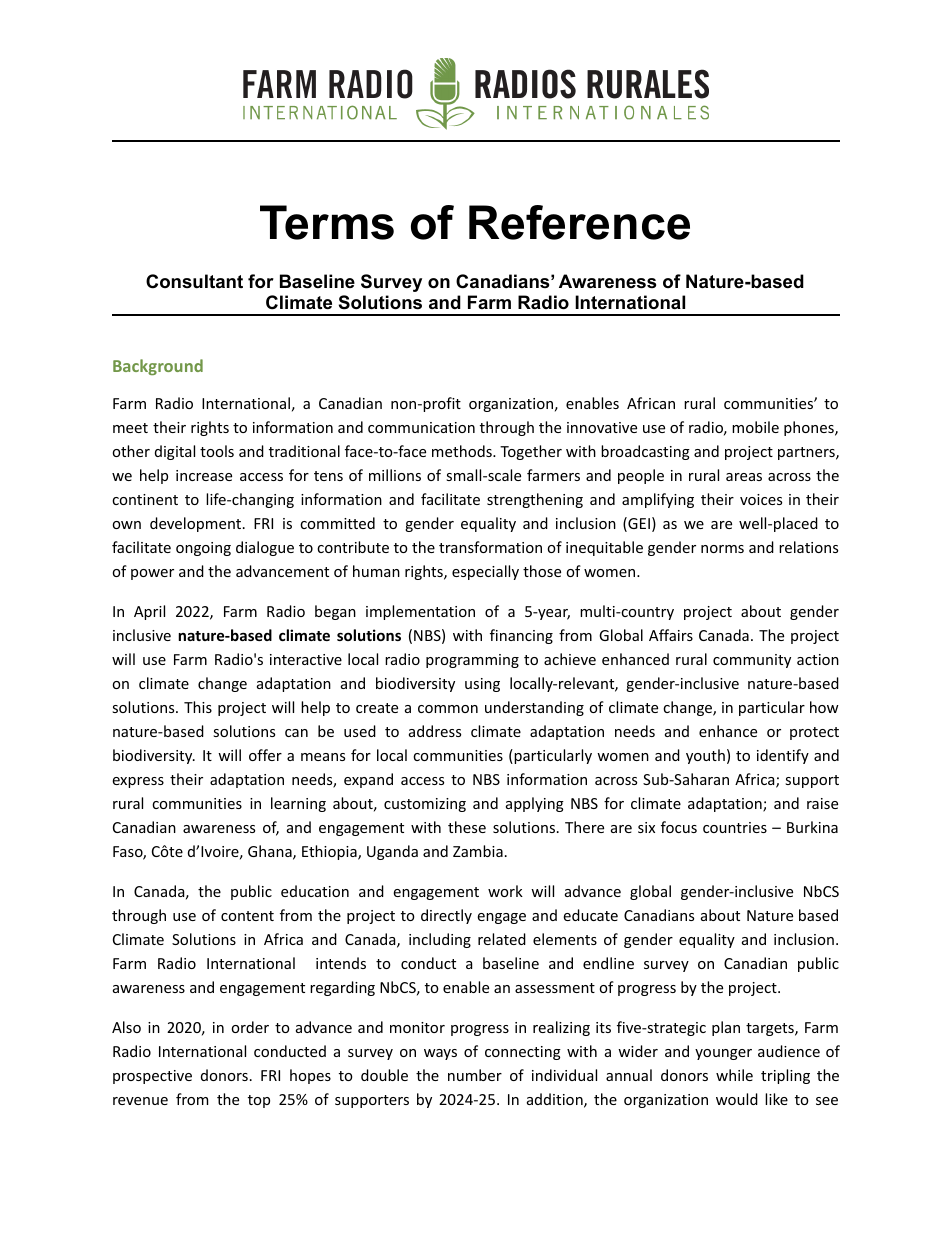 The height and width of the screenshot is (1233, 952). Describe the element at coordinates (197, 524) in the screenshot. I see `development` at that location.
